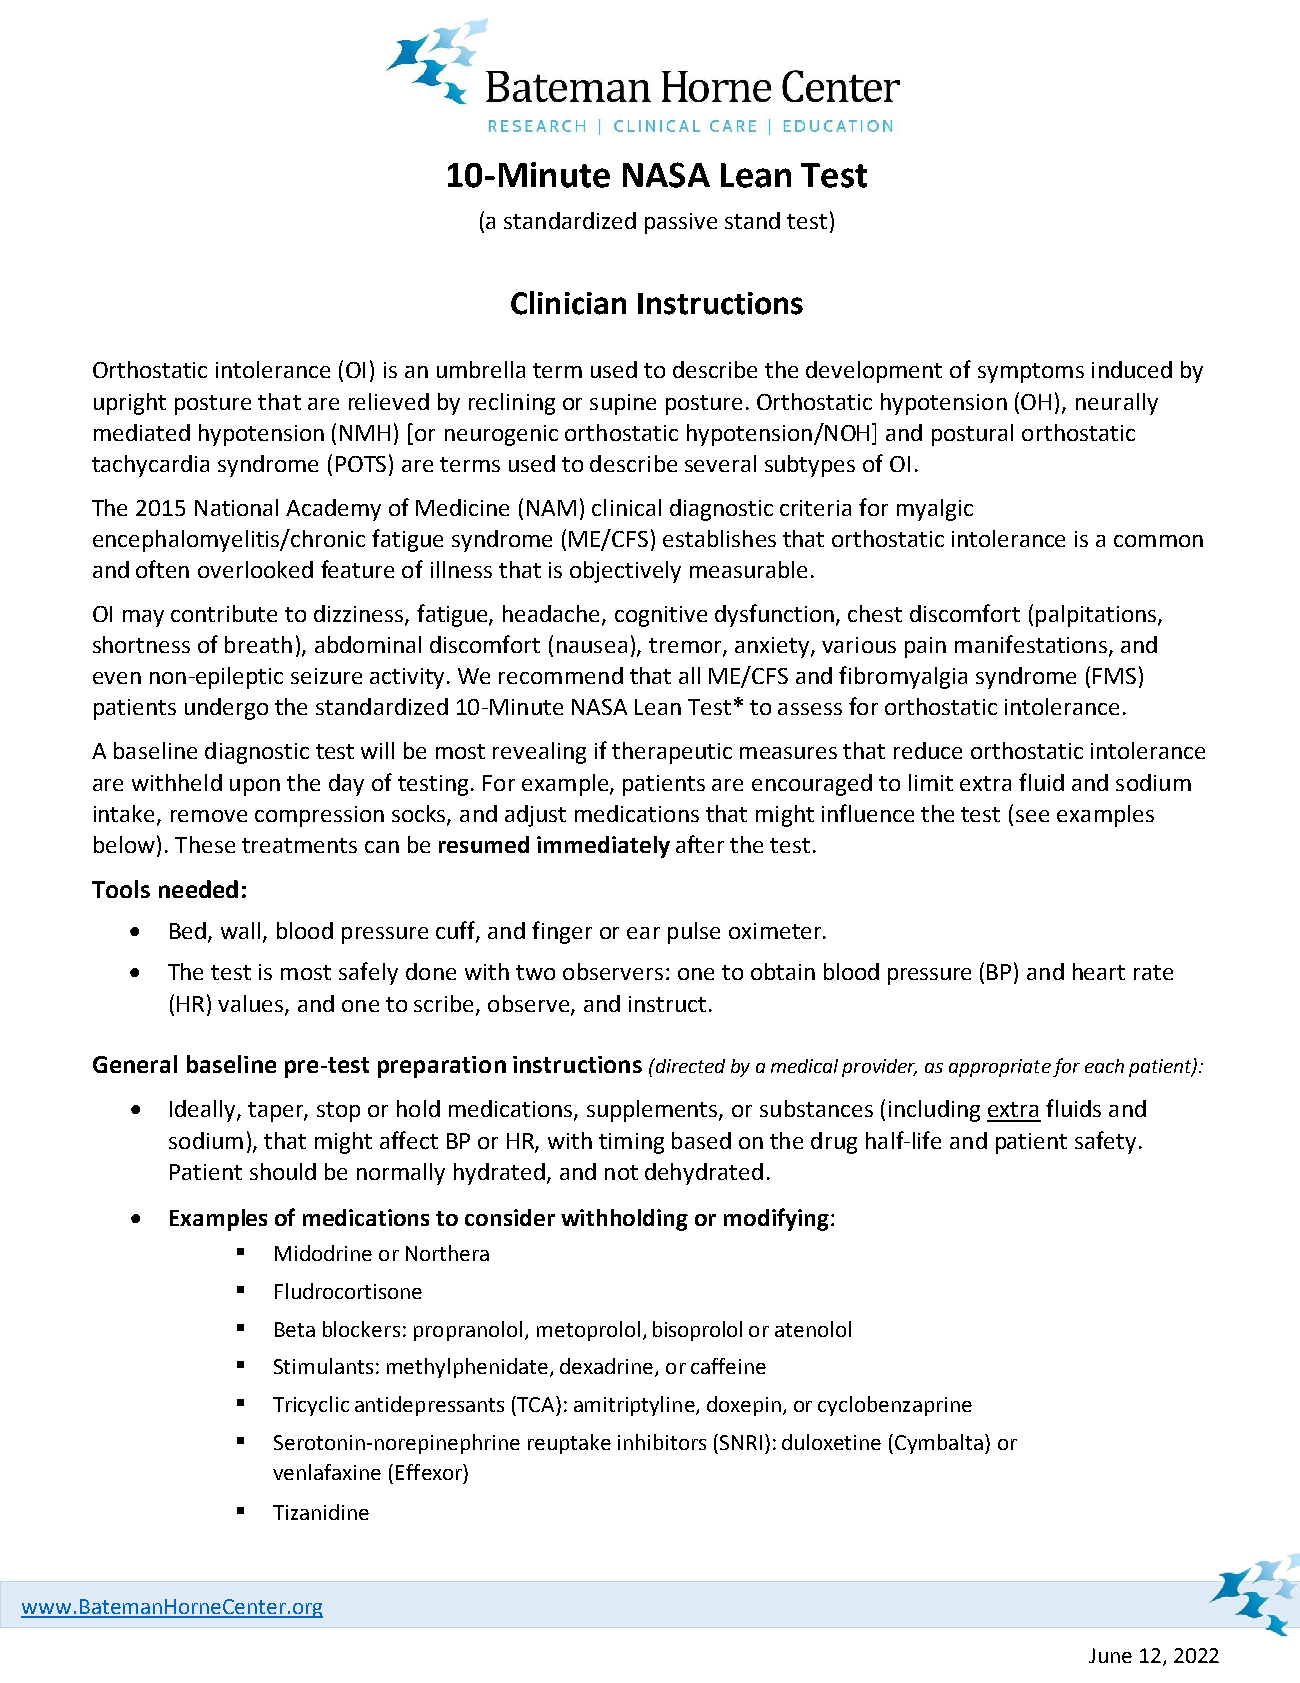 The height and width of the page is (1683, 1300). I want to click on pulse, so click(694, 933).
